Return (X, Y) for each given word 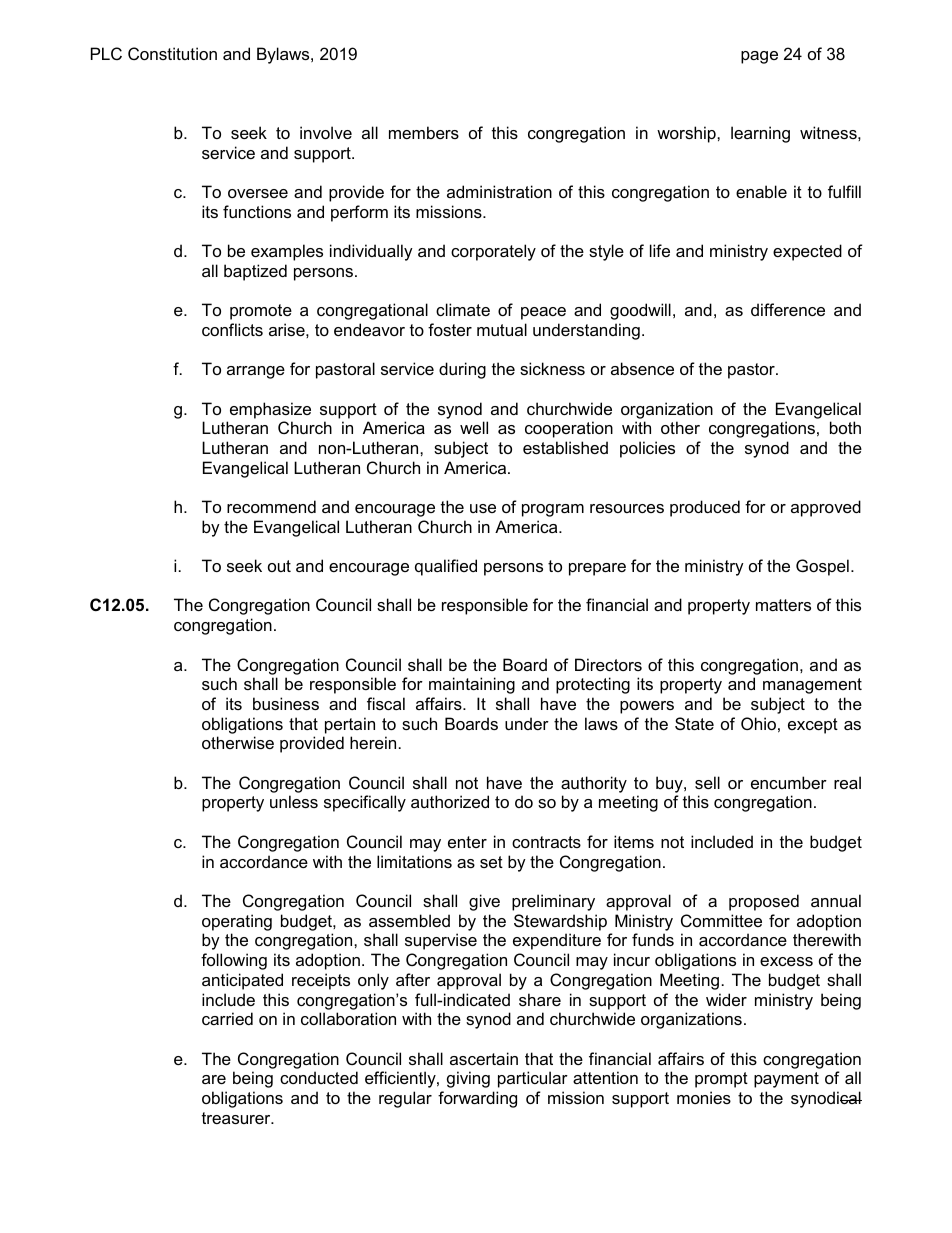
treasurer (237, 1118)
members (424, 132)
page (759, 57)
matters (783, 605)
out (279, 566)
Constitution (172, 53)
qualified (446, 567)
